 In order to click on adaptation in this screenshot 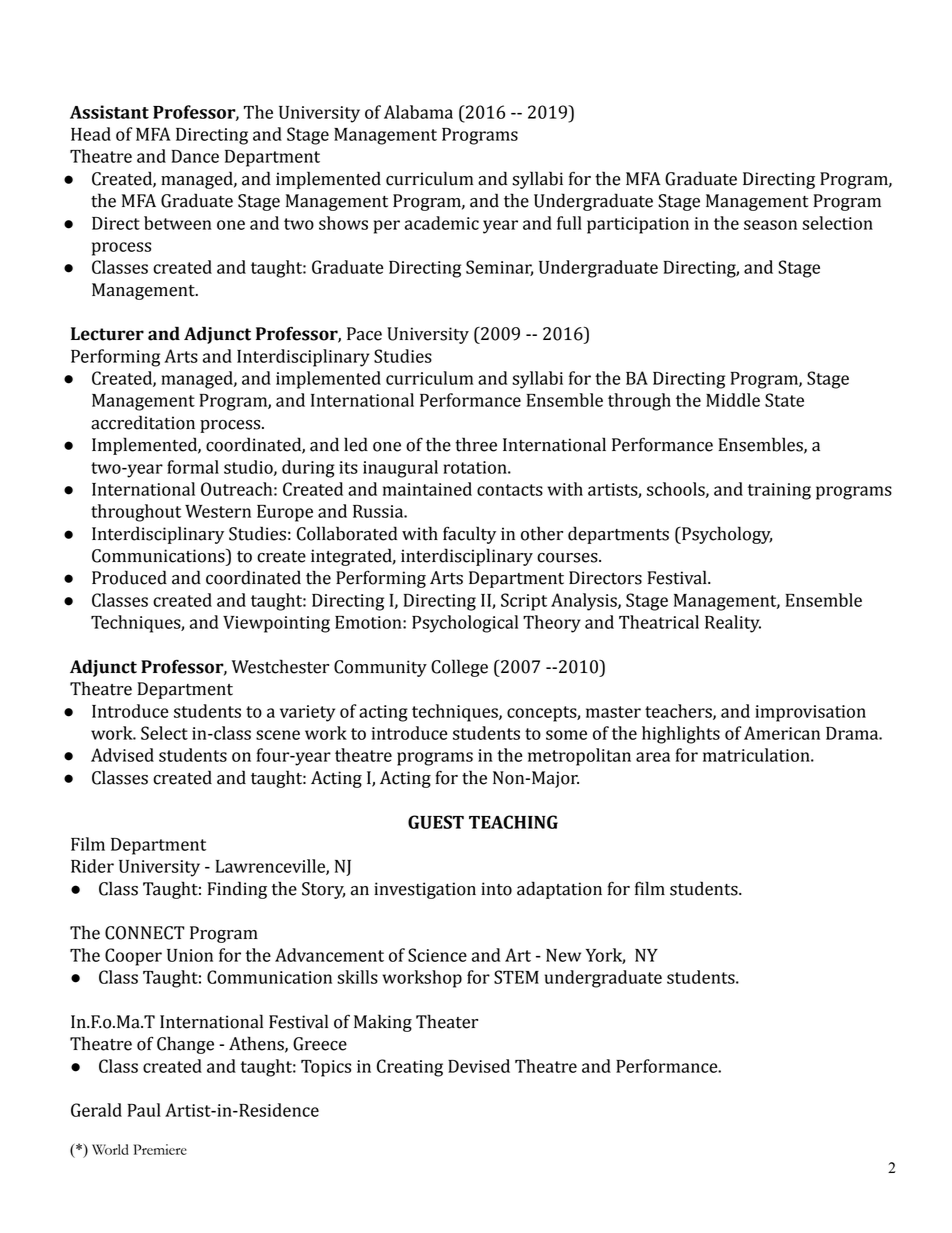, I will do `click(559, 890)`.
